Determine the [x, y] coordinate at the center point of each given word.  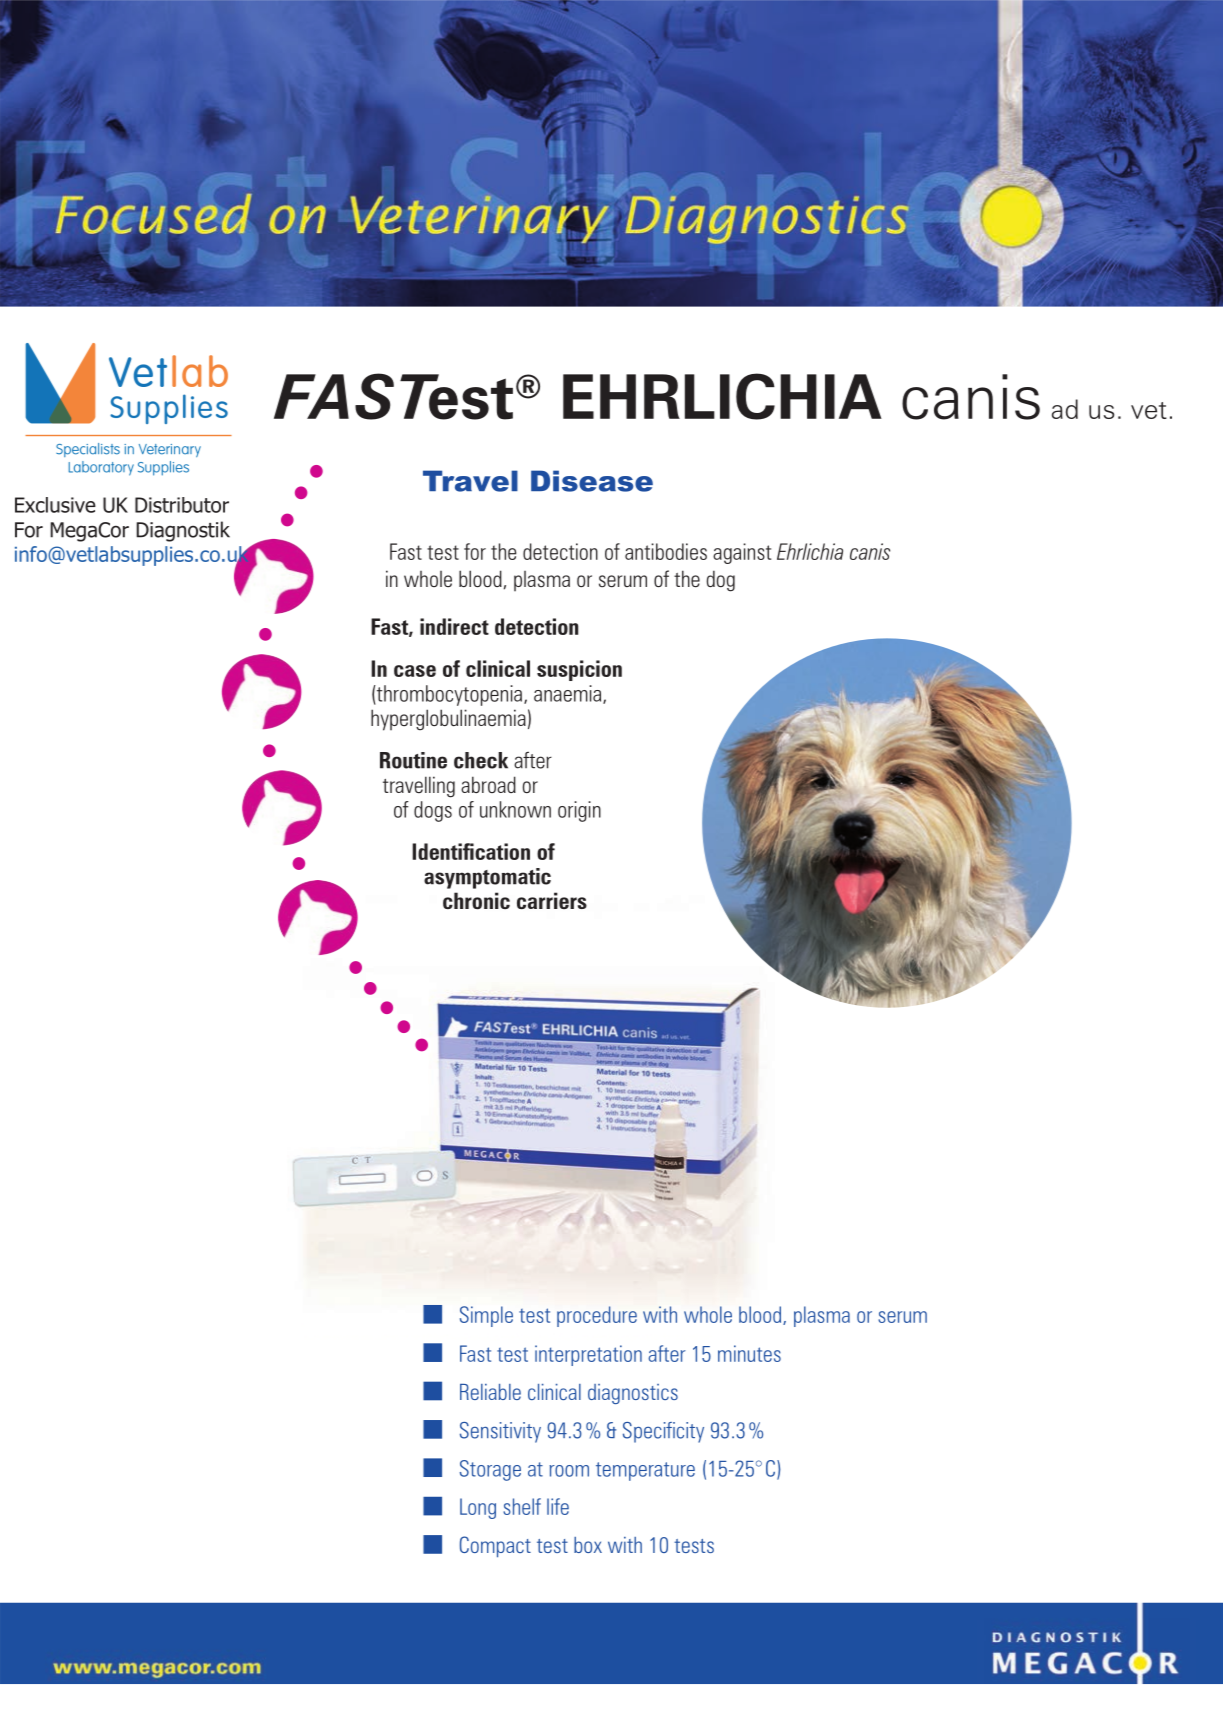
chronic [476, 901]
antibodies [666, 551]
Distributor [182, 505]
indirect [454, 626]
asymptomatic [487, 878]
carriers [552, 900]
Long [478, 1508]
